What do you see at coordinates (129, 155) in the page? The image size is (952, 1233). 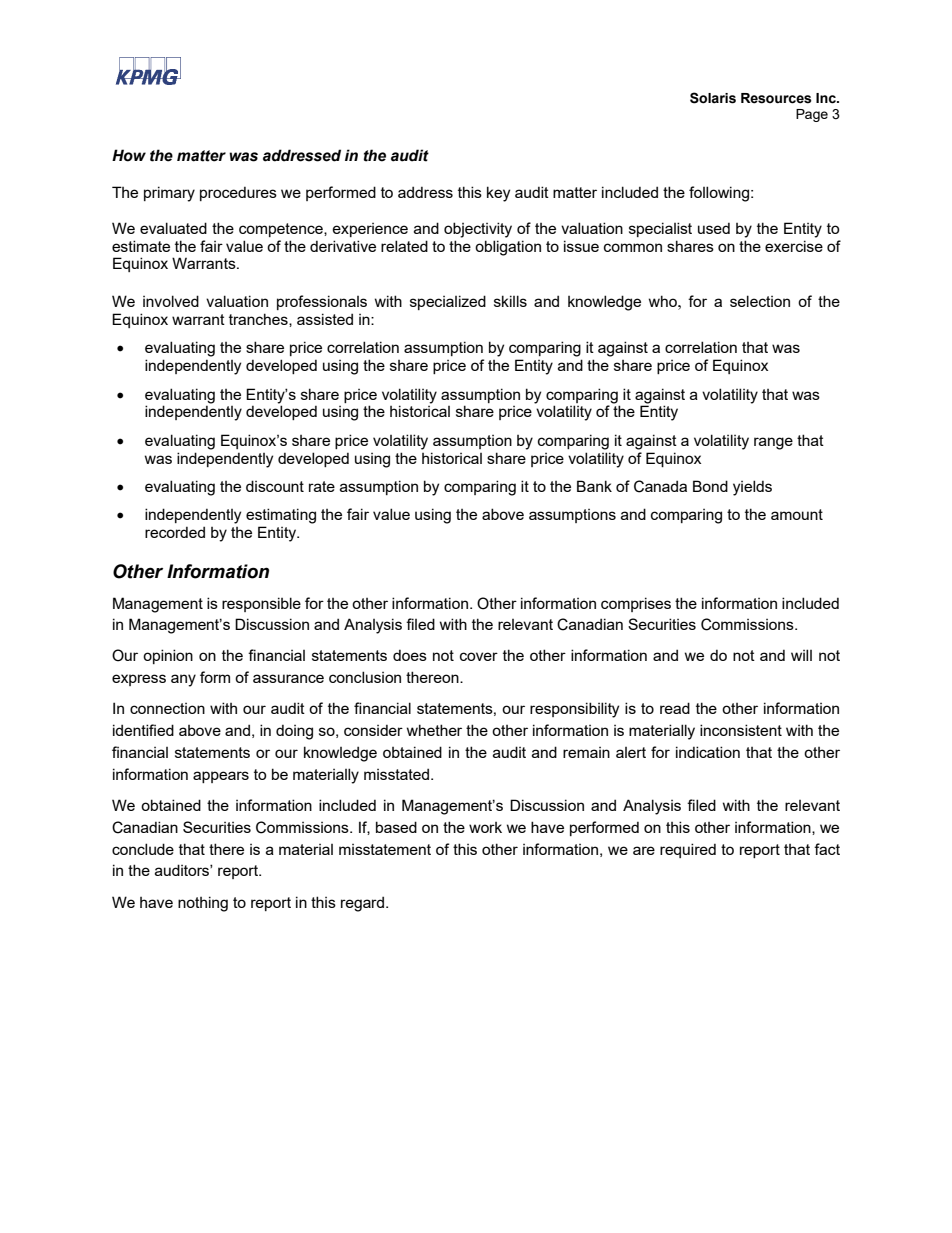 I see `How` at bounding box center [129, 155].
